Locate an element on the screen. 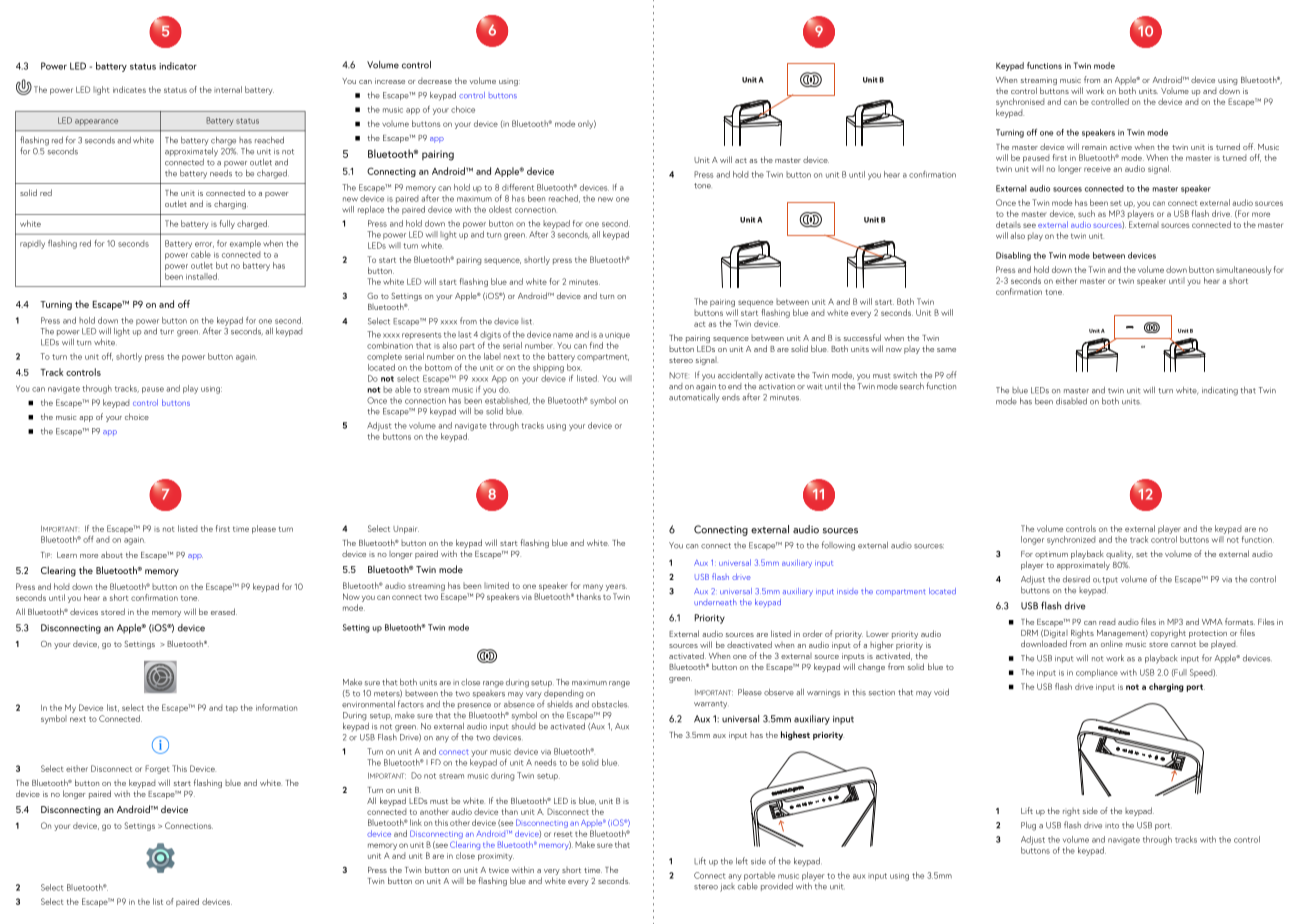 The image size is (1308, 924). read is located at coordinates (1107, 622).
